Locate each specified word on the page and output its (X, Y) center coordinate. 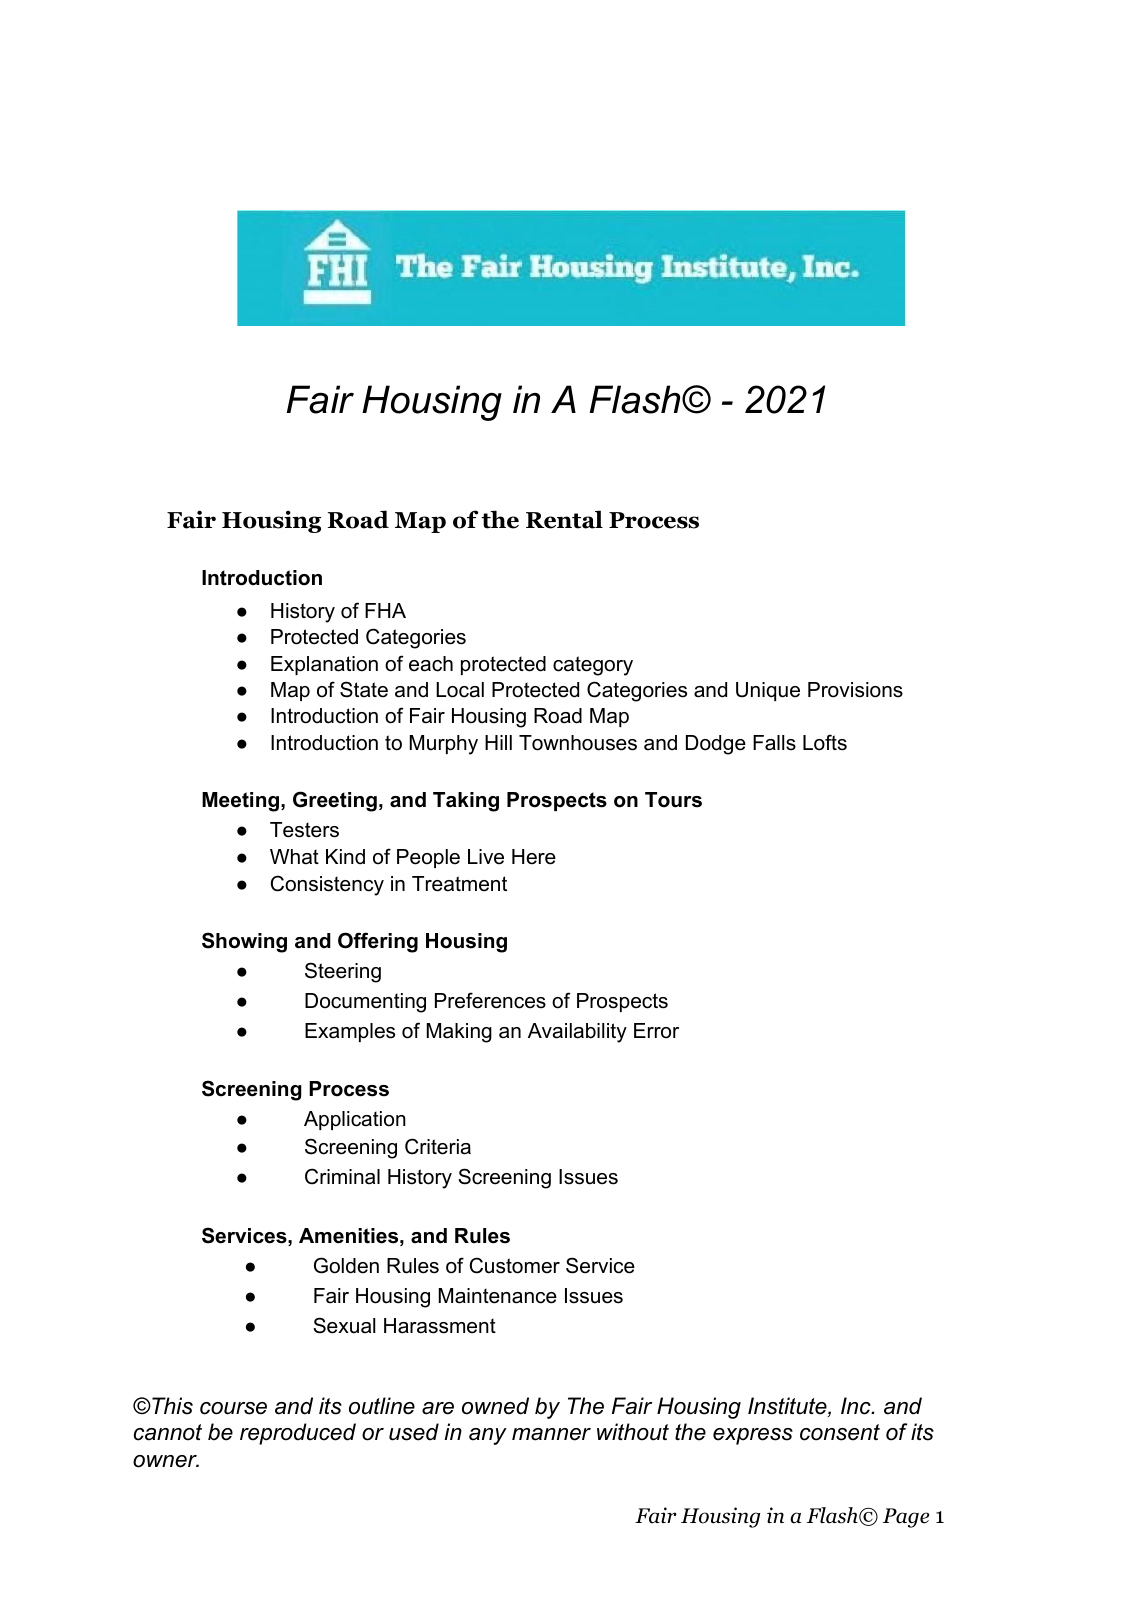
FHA (385, 610)
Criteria (438, 1146)
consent (840, 1432)
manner (551, 1434)
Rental (564, 519)
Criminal (342, 1176)
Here (534, 857)
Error (656, 1031)
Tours (673, 800)
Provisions (855, 690)
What (294, 857)
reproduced (298, 1434)
